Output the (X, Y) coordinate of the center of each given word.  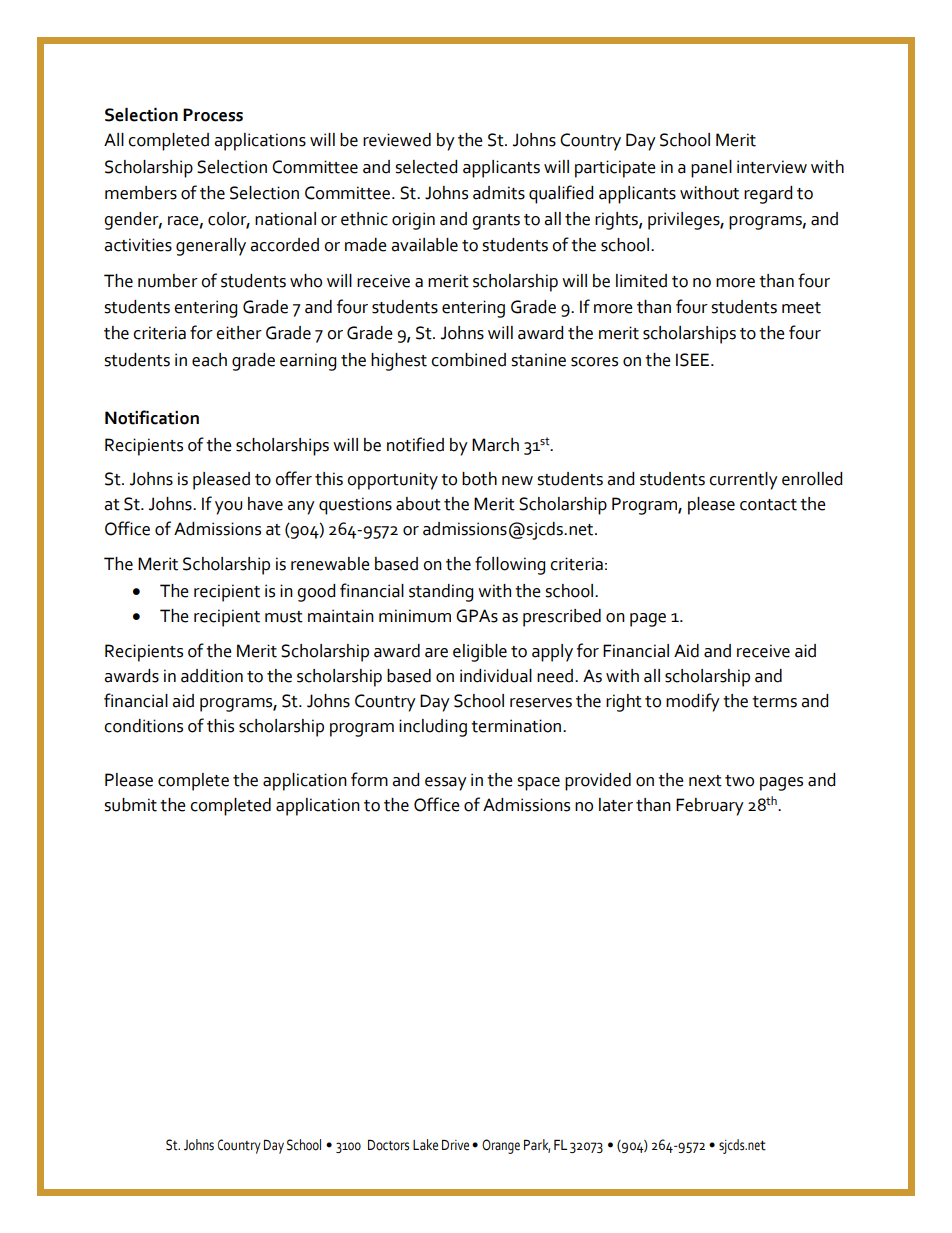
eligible (480, 653)
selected (426, 167)
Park (537, 1145)
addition (212, 676)
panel (711, 169)
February (710, 807)
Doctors (388, 1145)
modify (693, 702)
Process (213, 115)
